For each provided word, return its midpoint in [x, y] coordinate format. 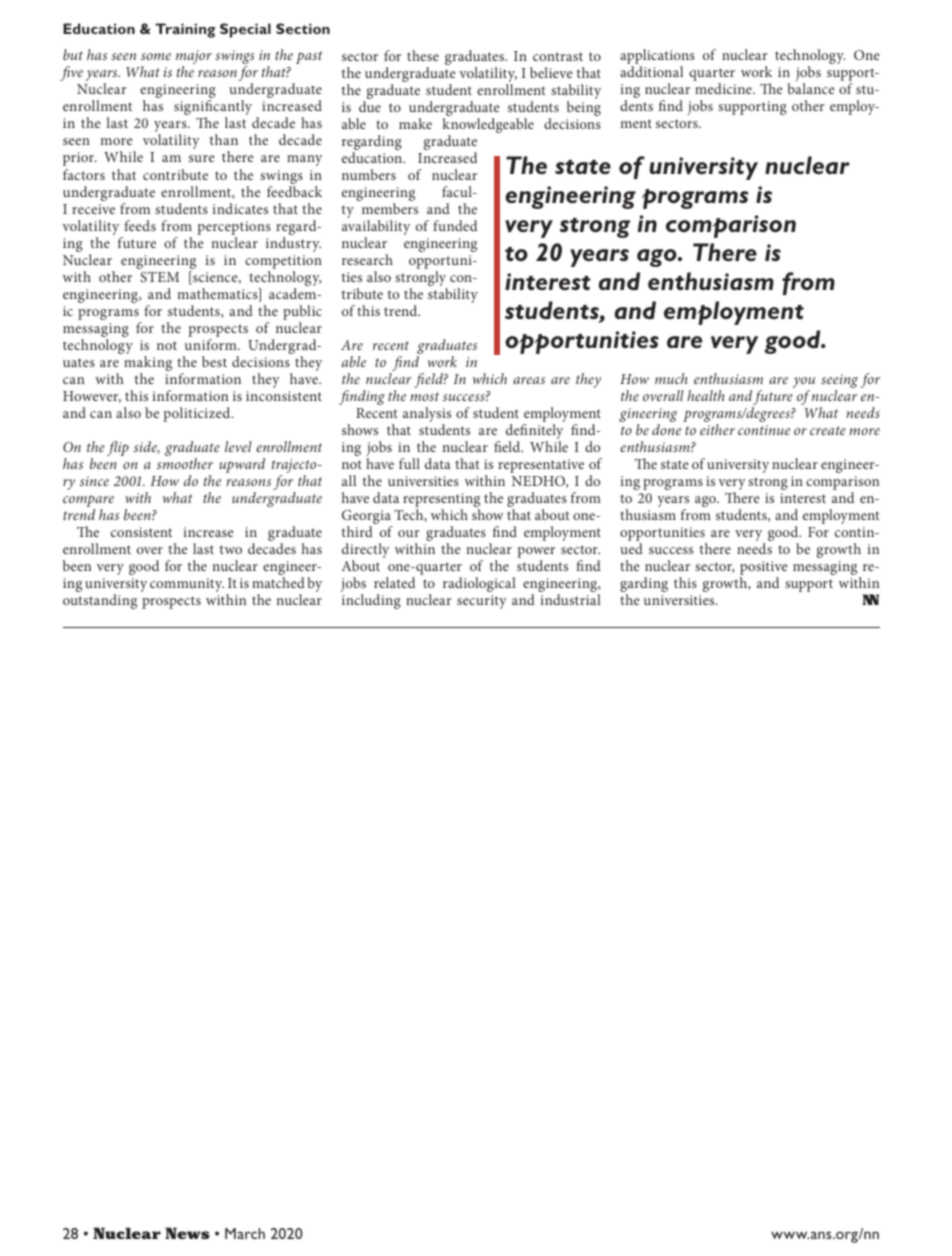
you [804, 382]
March [245, 1233]
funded [455, 225]
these [423, 55]
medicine [724, 88]
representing [441, 501]
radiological [479, 584]
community [187, 585]
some [156, 56]
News [187, 1233]
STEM [159, 277]
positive [764, 568]
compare [88, 501]
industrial [570, 599]
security [482, 602]
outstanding [100, 601]
